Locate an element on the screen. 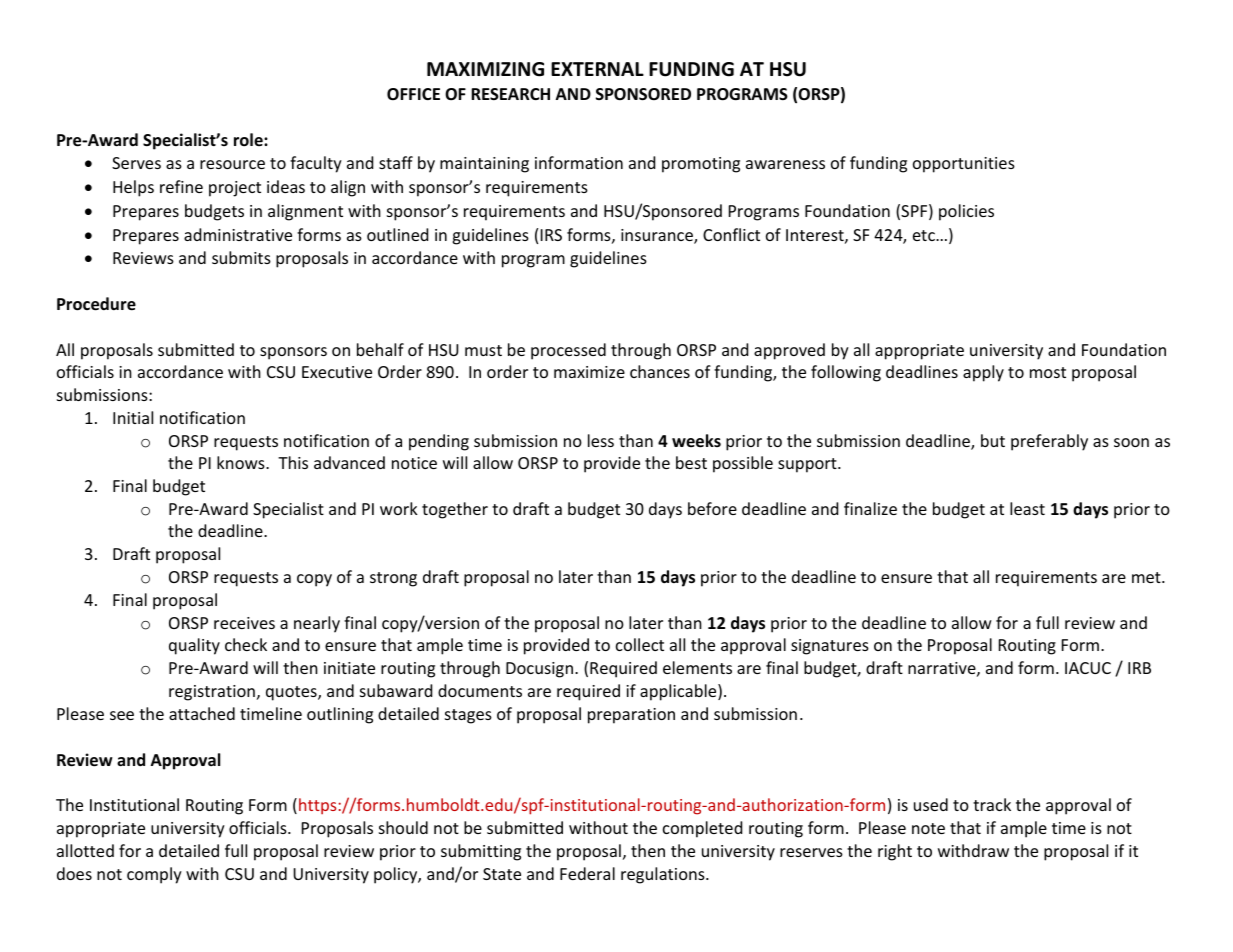 This screenshot has height=952, width=1233. role is located at coordinates (249, 140).
